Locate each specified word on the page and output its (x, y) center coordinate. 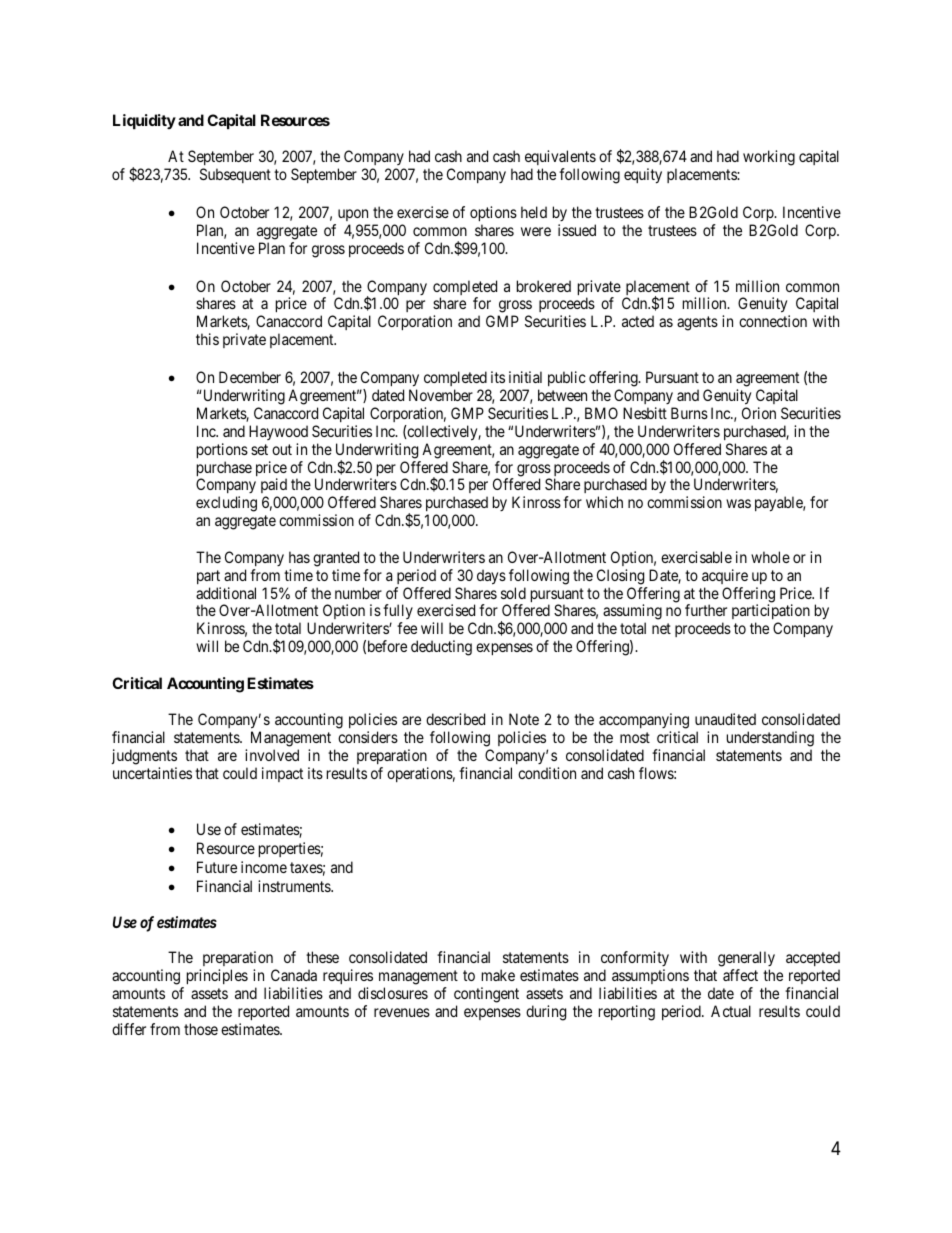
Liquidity (144, 121)
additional (226, 593)
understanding (770, 740)
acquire (725, 576)
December (250, 377)
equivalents (560, 159)
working (769, 158)
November (441, 395)
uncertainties (152, 773)
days (491, 577)
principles (215, 978)
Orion (759, 413)
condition (547, 773)
